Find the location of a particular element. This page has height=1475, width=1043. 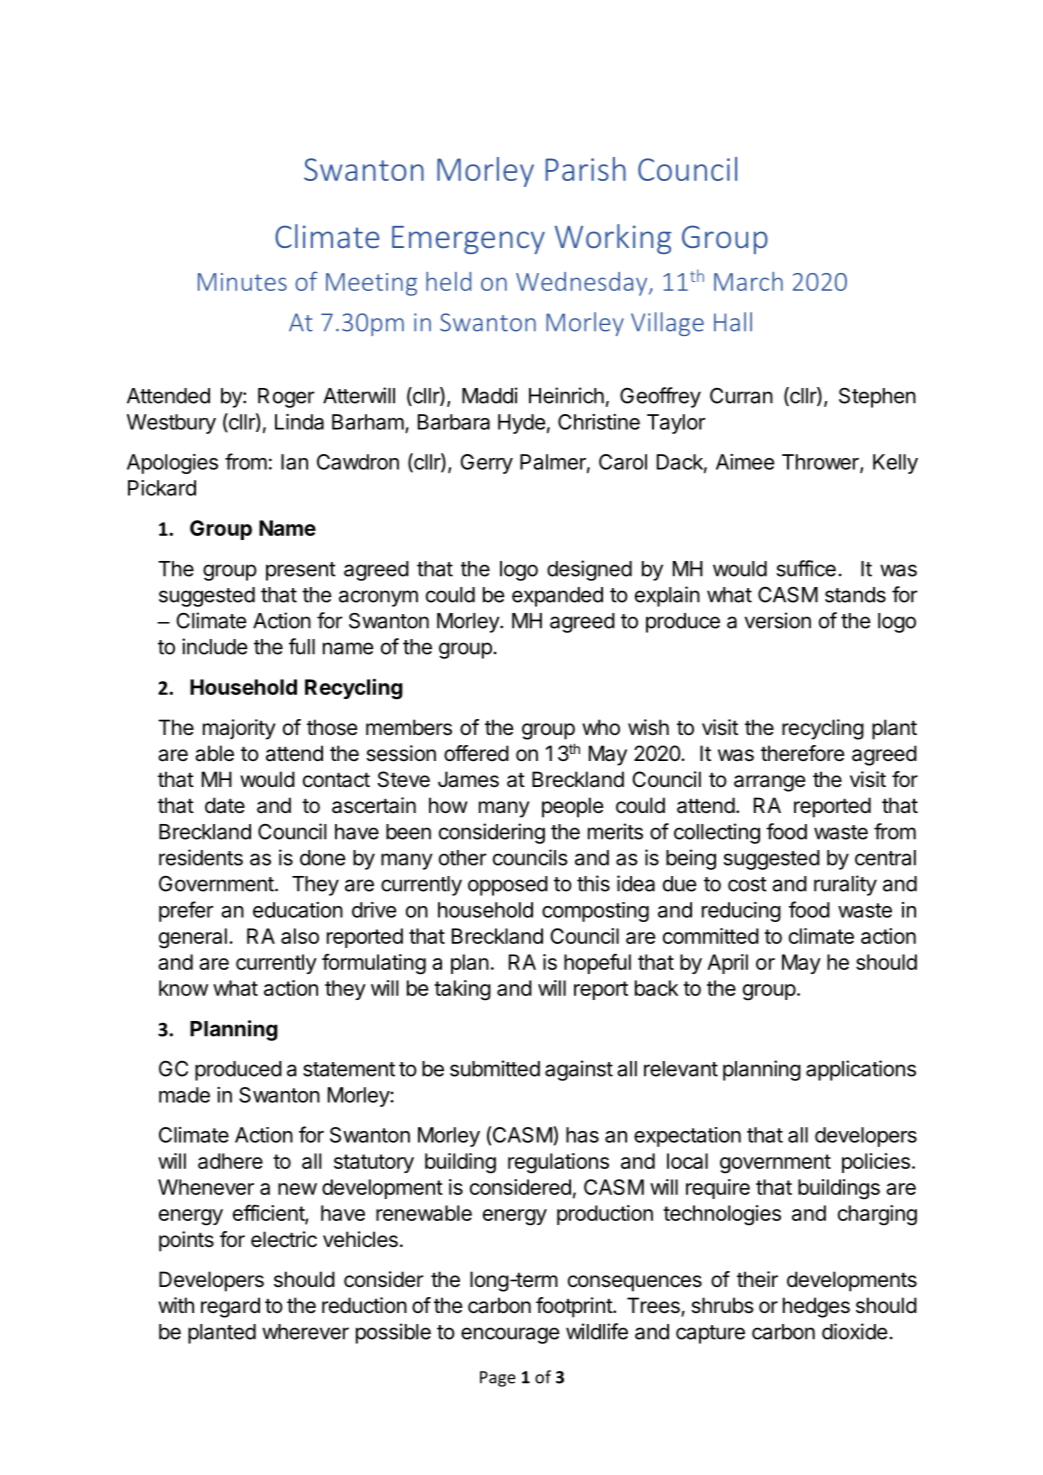

Gerry is located at coordinates (486, 464).
